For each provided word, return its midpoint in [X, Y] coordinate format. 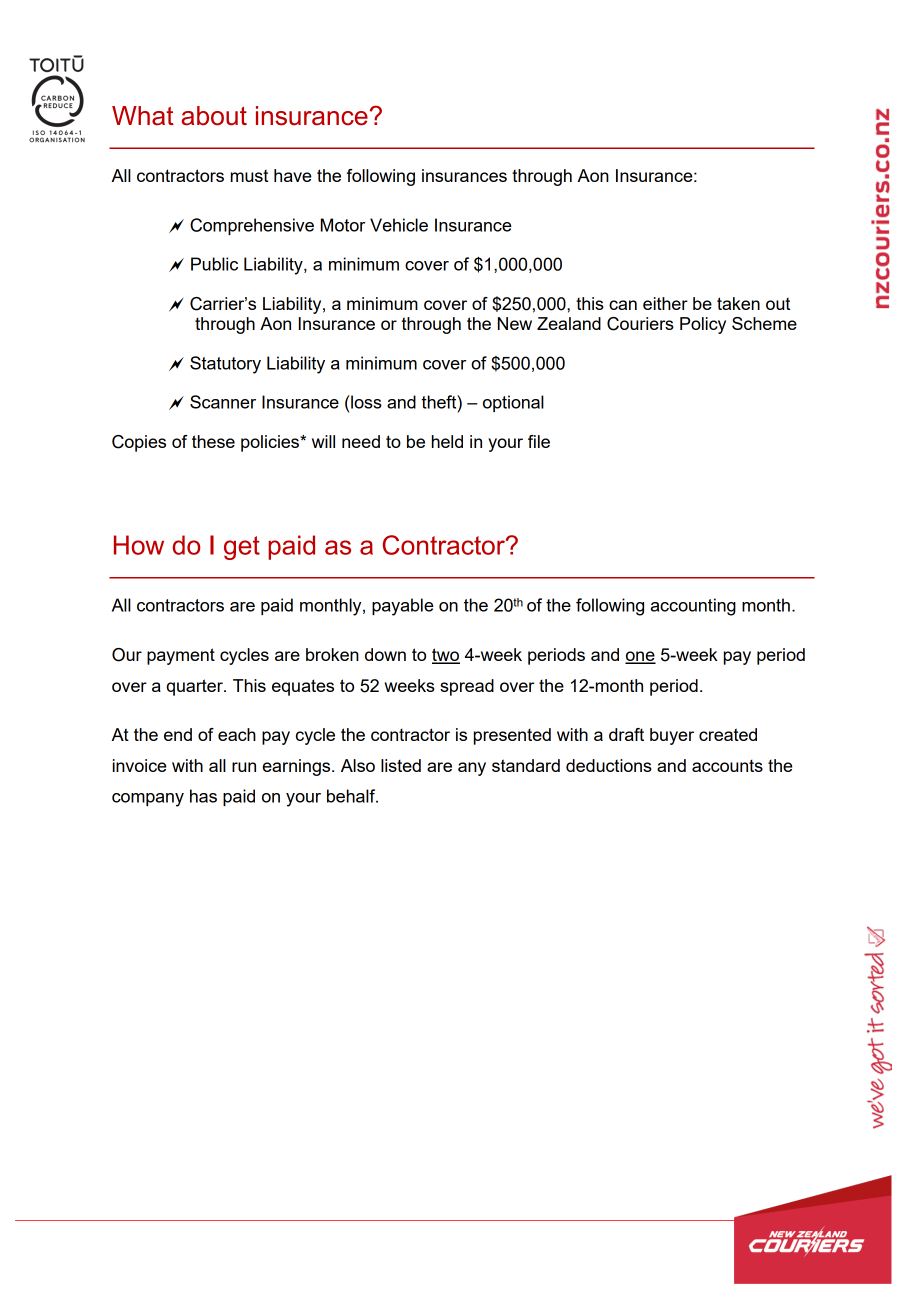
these [213, 441]
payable [403, 607]
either [665, 303]
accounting [693, 607]
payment [181, 656]
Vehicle [399, 225]
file [539, 441]
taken [738, 303]
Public [214, 264]
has [203, 796]
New [515, 323]
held [447, 441]
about [214, 116]
